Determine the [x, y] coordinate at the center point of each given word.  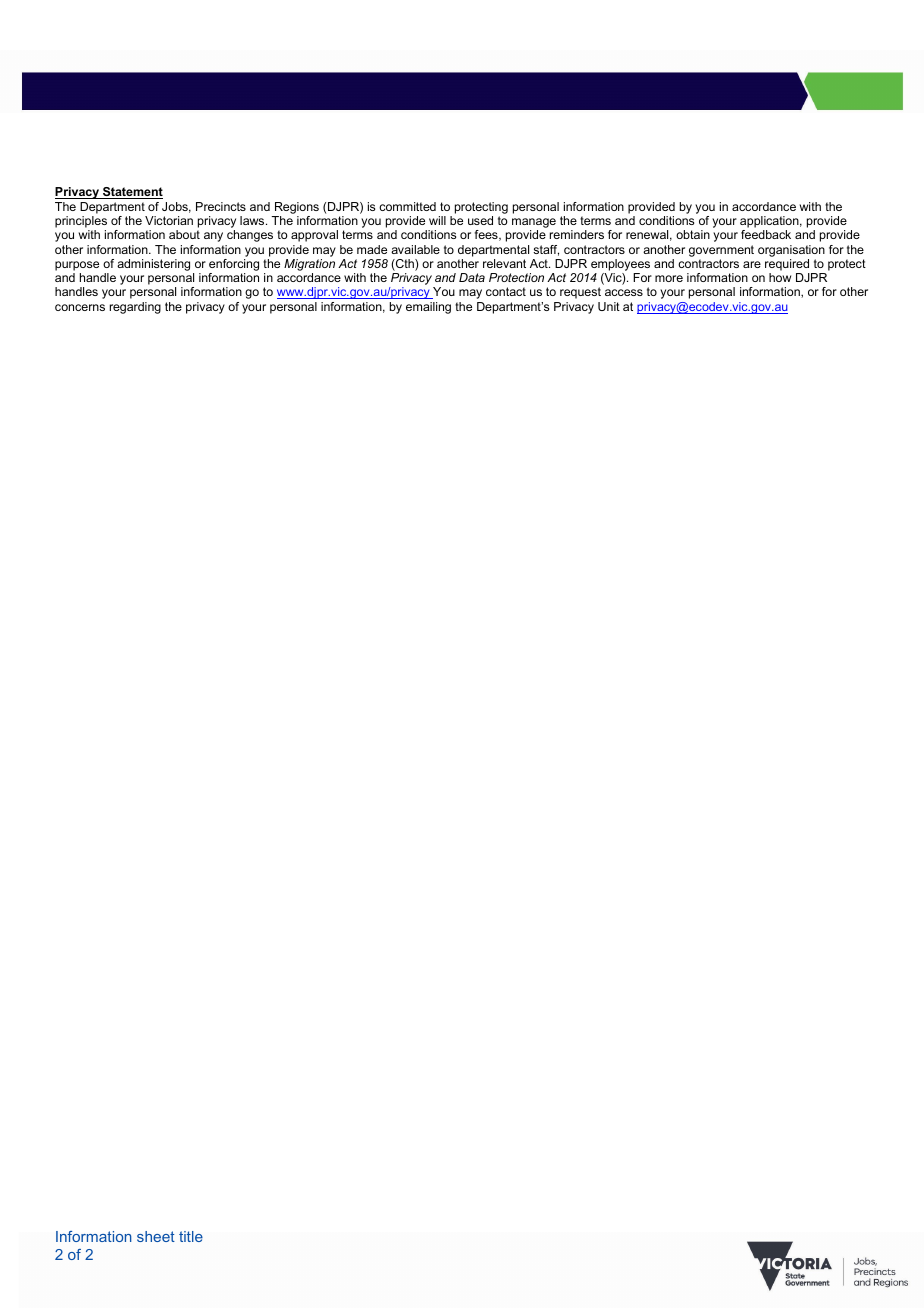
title [191, 1236]
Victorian [169, 220]
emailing [428, 308]
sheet [156, 1236]
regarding [135, 308]
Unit [609, 306]
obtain [693, 234]
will [437, 220]
